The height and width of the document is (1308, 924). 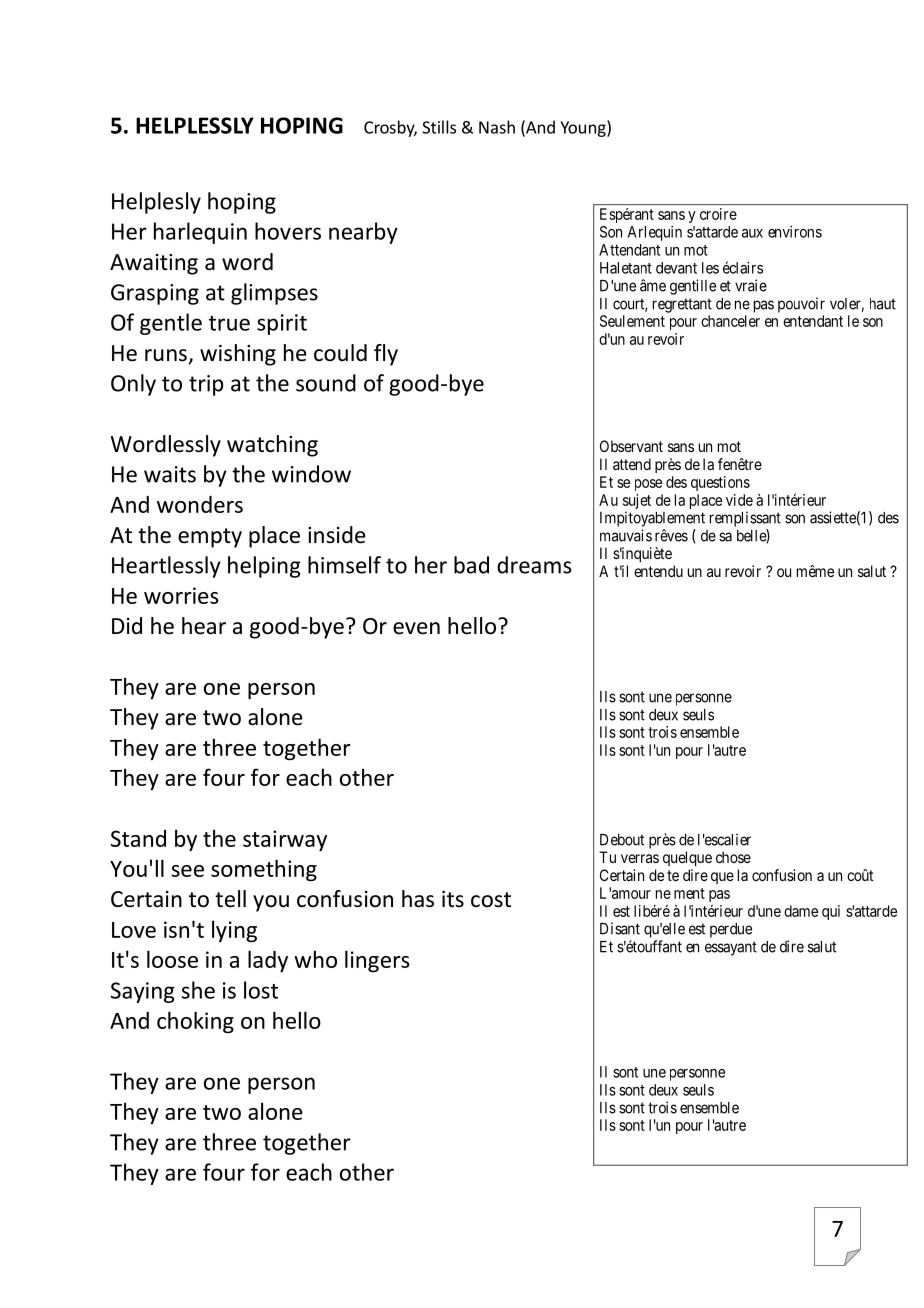 I want to click on bad, so click(x=471, y=565).
